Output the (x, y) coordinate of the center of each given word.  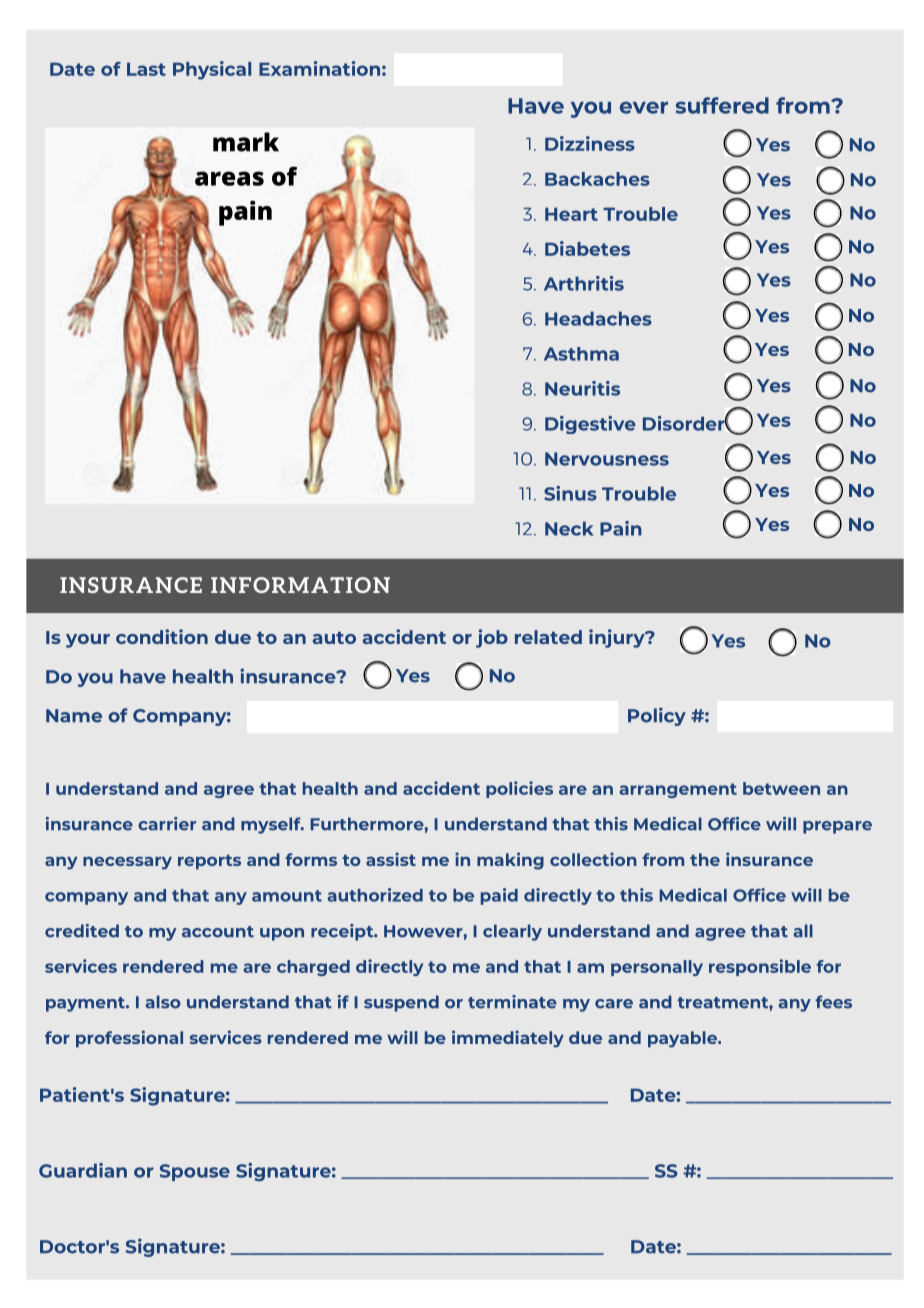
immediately (508, 1039)
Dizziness (590, 143)
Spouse (195, 1172)
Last (146, 69)
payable (683, 1039)
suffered (722, 105)
